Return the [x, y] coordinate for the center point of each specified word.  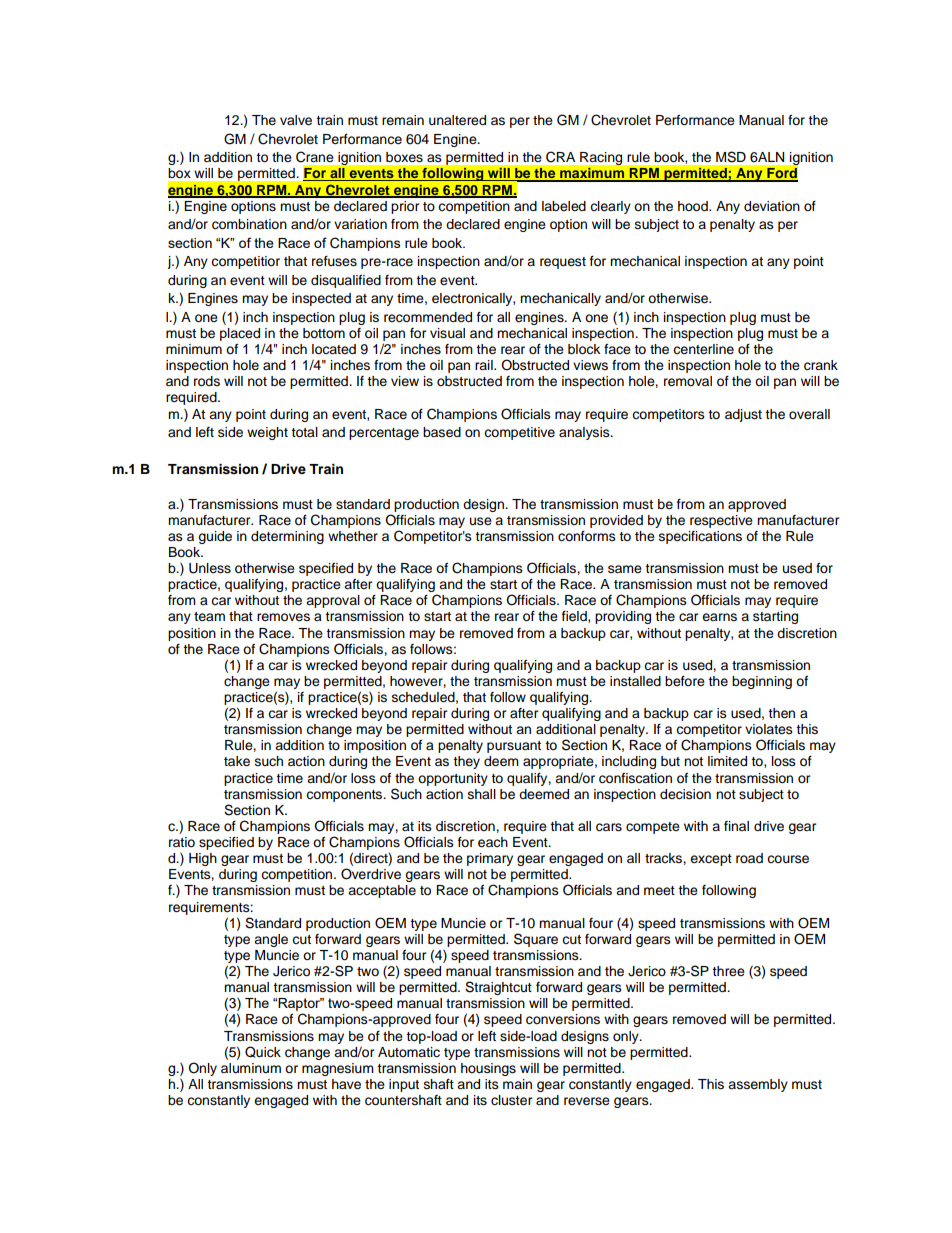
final [736, 826]
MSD [731, 157]
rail [485, 365]
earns [719, 617]
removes [283, 617]
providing [623, 617]
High [203, 859]
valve [296, 120]
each [493, 842]
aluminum [251, 1068]
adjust [743, 415]
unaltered [457, 120]
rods [207, 381]
